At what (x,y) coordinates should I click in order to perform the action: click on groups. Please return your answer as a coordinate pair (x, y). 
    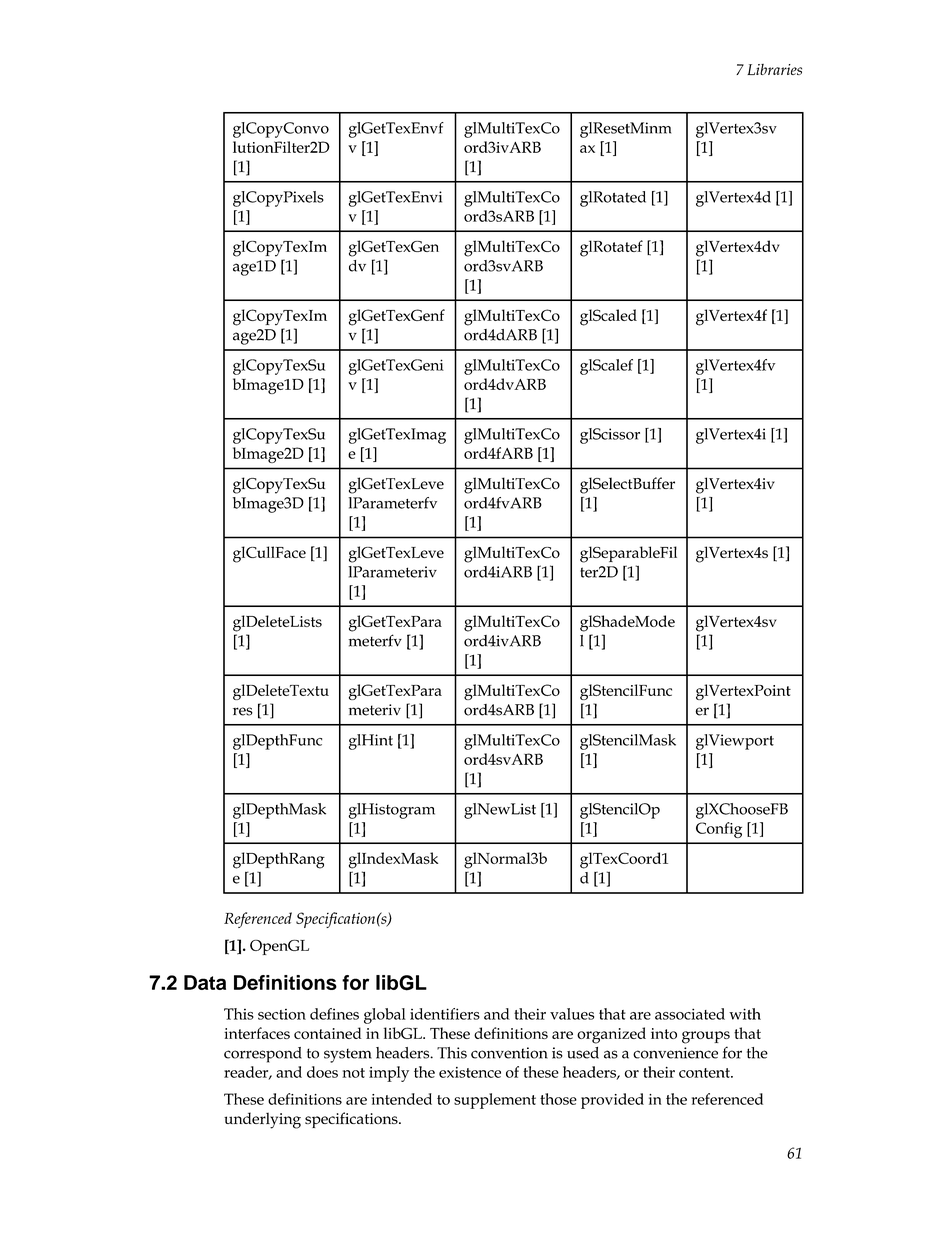
    Looking at the image, I should click on (706, 1037).
